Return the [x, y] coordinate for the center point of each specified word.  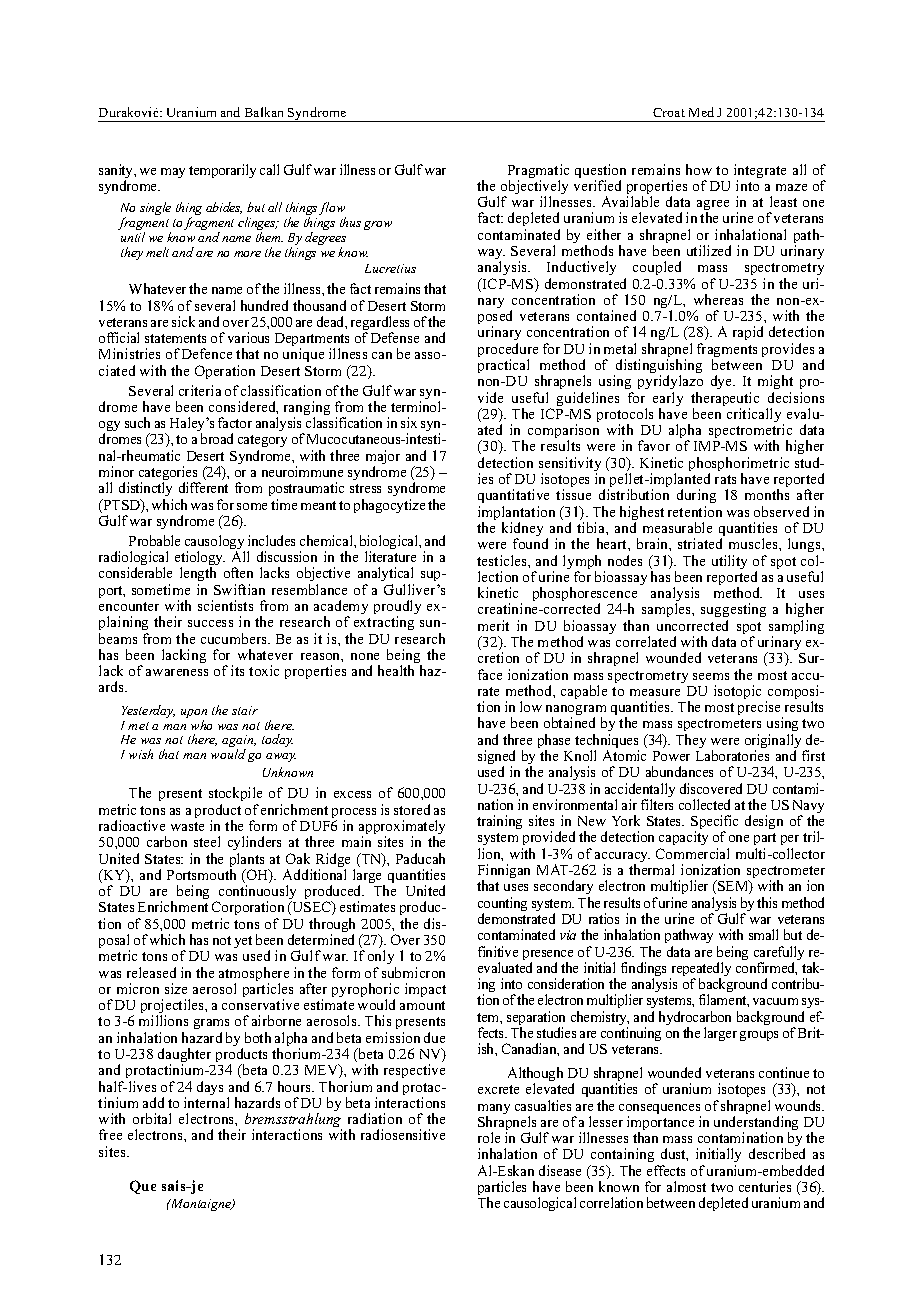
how [699, 169]
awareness [177, 672]
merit [493, 625]
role [489, 1137]
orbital [152, 1118]
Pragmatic [538, 172]
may [173, 173]
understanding [756, 1124]
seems [711, 676]
